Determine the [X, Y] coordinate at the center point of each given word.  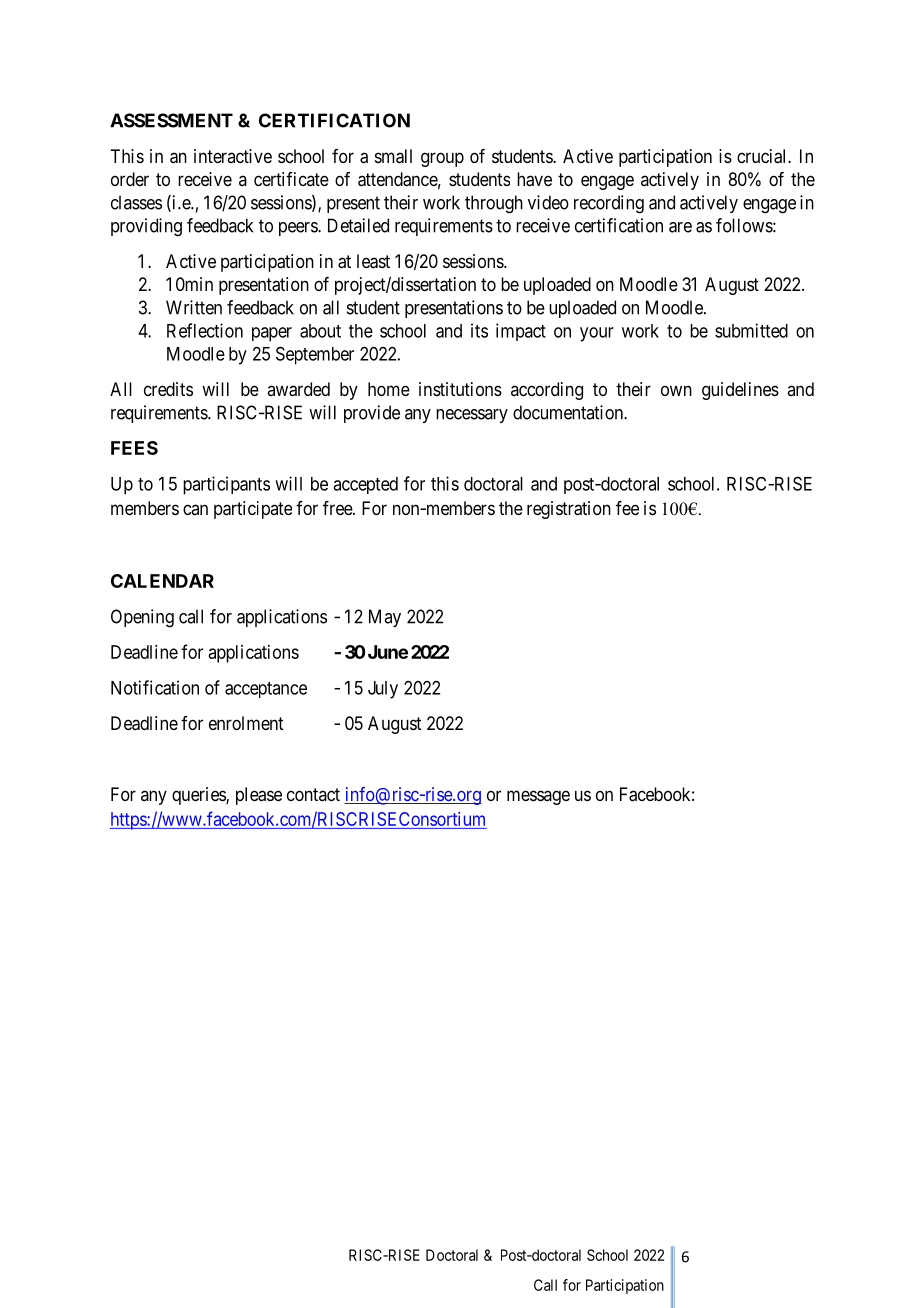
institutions [460, 389]
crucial [763, 156]
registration [569, 510]
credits [168, 389]
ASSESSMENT [171, 120]
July [383, 690]
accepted [365, 485]
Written [194, 307]
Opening [142, 618]
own [676, 390]
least [373, 261]
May [385, 618]
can [195, 509]
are [680, 227]
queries [199, 796]
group [442, 159]
